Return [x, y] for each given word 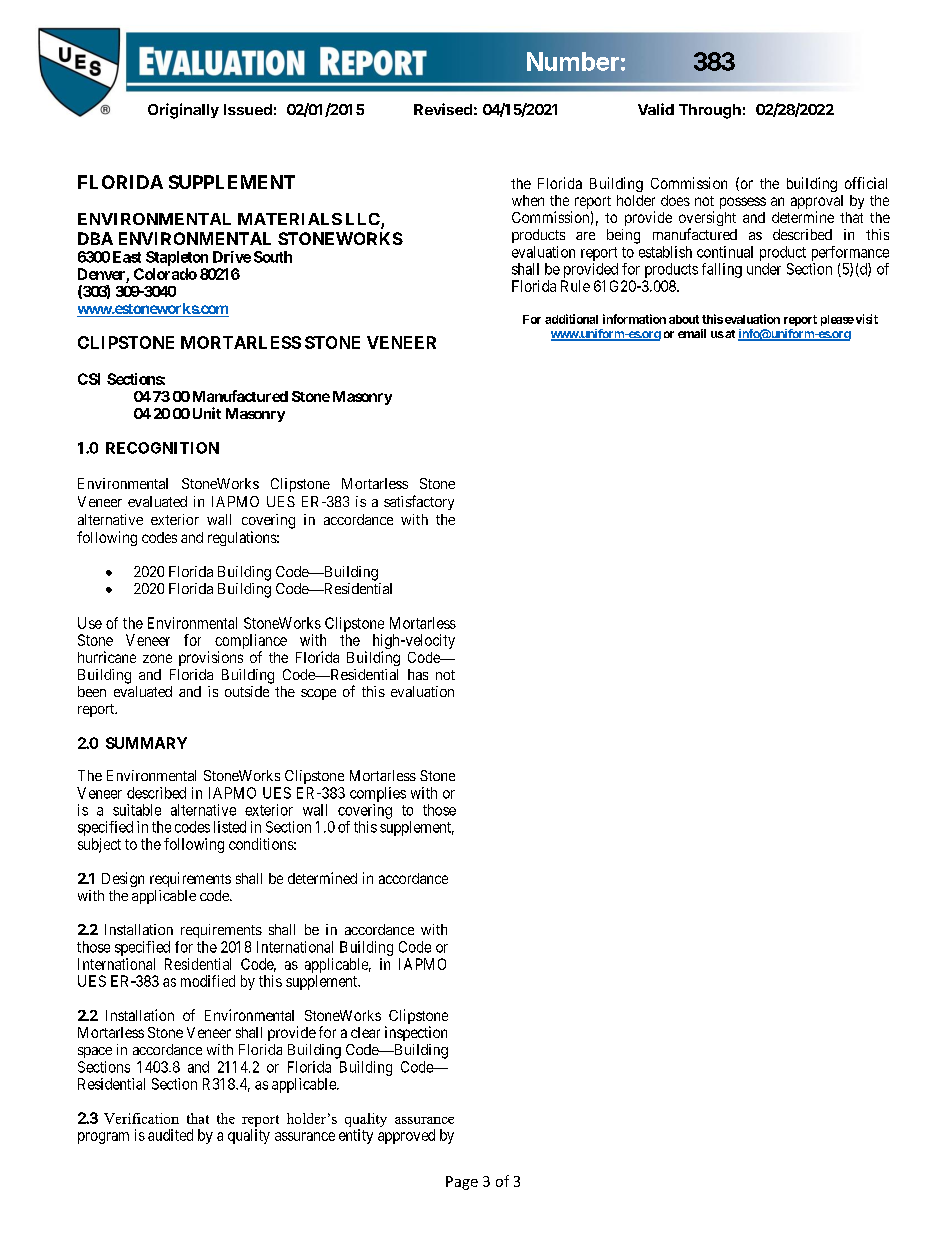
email [692, 333]
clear [365, 1032]
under [764, 269]
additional [571, 319]
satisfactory [419, 502]
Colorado [165, 274]
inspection [416, 1033]
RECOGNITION [162, 448]
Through [710, 111]
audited [170, 1135]
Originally [183, 111]
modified [208, 981]
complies [378, 794]
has [418, 674]
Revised [443, 109]
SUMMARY [146, 743]
